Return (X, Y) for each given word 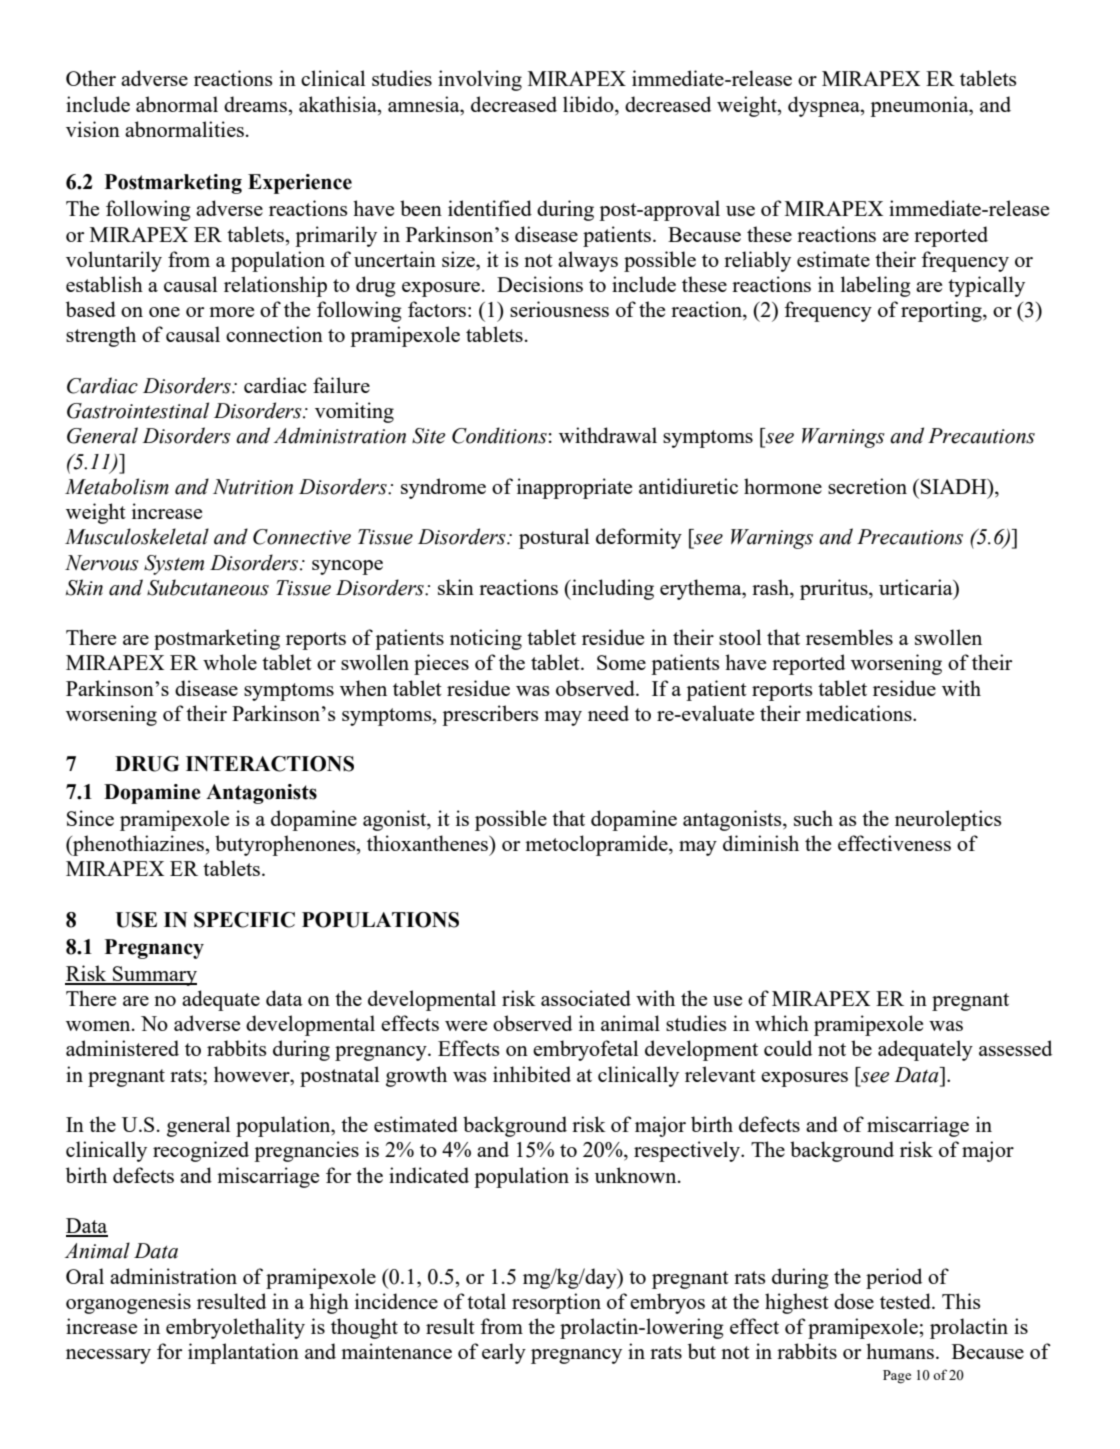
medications (860, 713)
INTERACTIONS (270, 764)
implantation (243, 1353)
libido (589, 104)
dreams (256, 104)
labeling (876, 286)
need (608, 713)
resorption (556, 1303)
